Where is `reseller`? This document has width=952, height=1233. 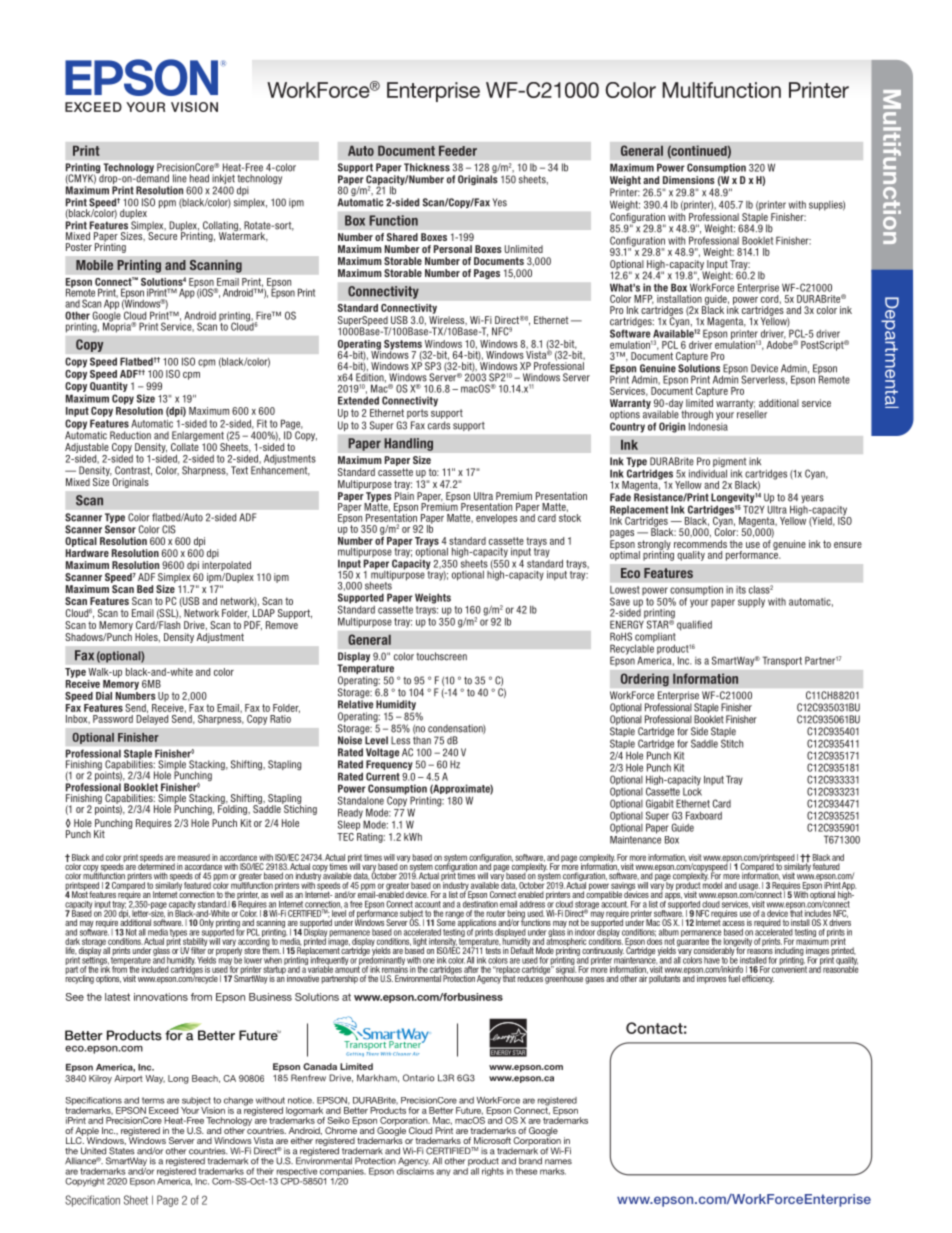 reseller is located at coordinates (752, 413).
